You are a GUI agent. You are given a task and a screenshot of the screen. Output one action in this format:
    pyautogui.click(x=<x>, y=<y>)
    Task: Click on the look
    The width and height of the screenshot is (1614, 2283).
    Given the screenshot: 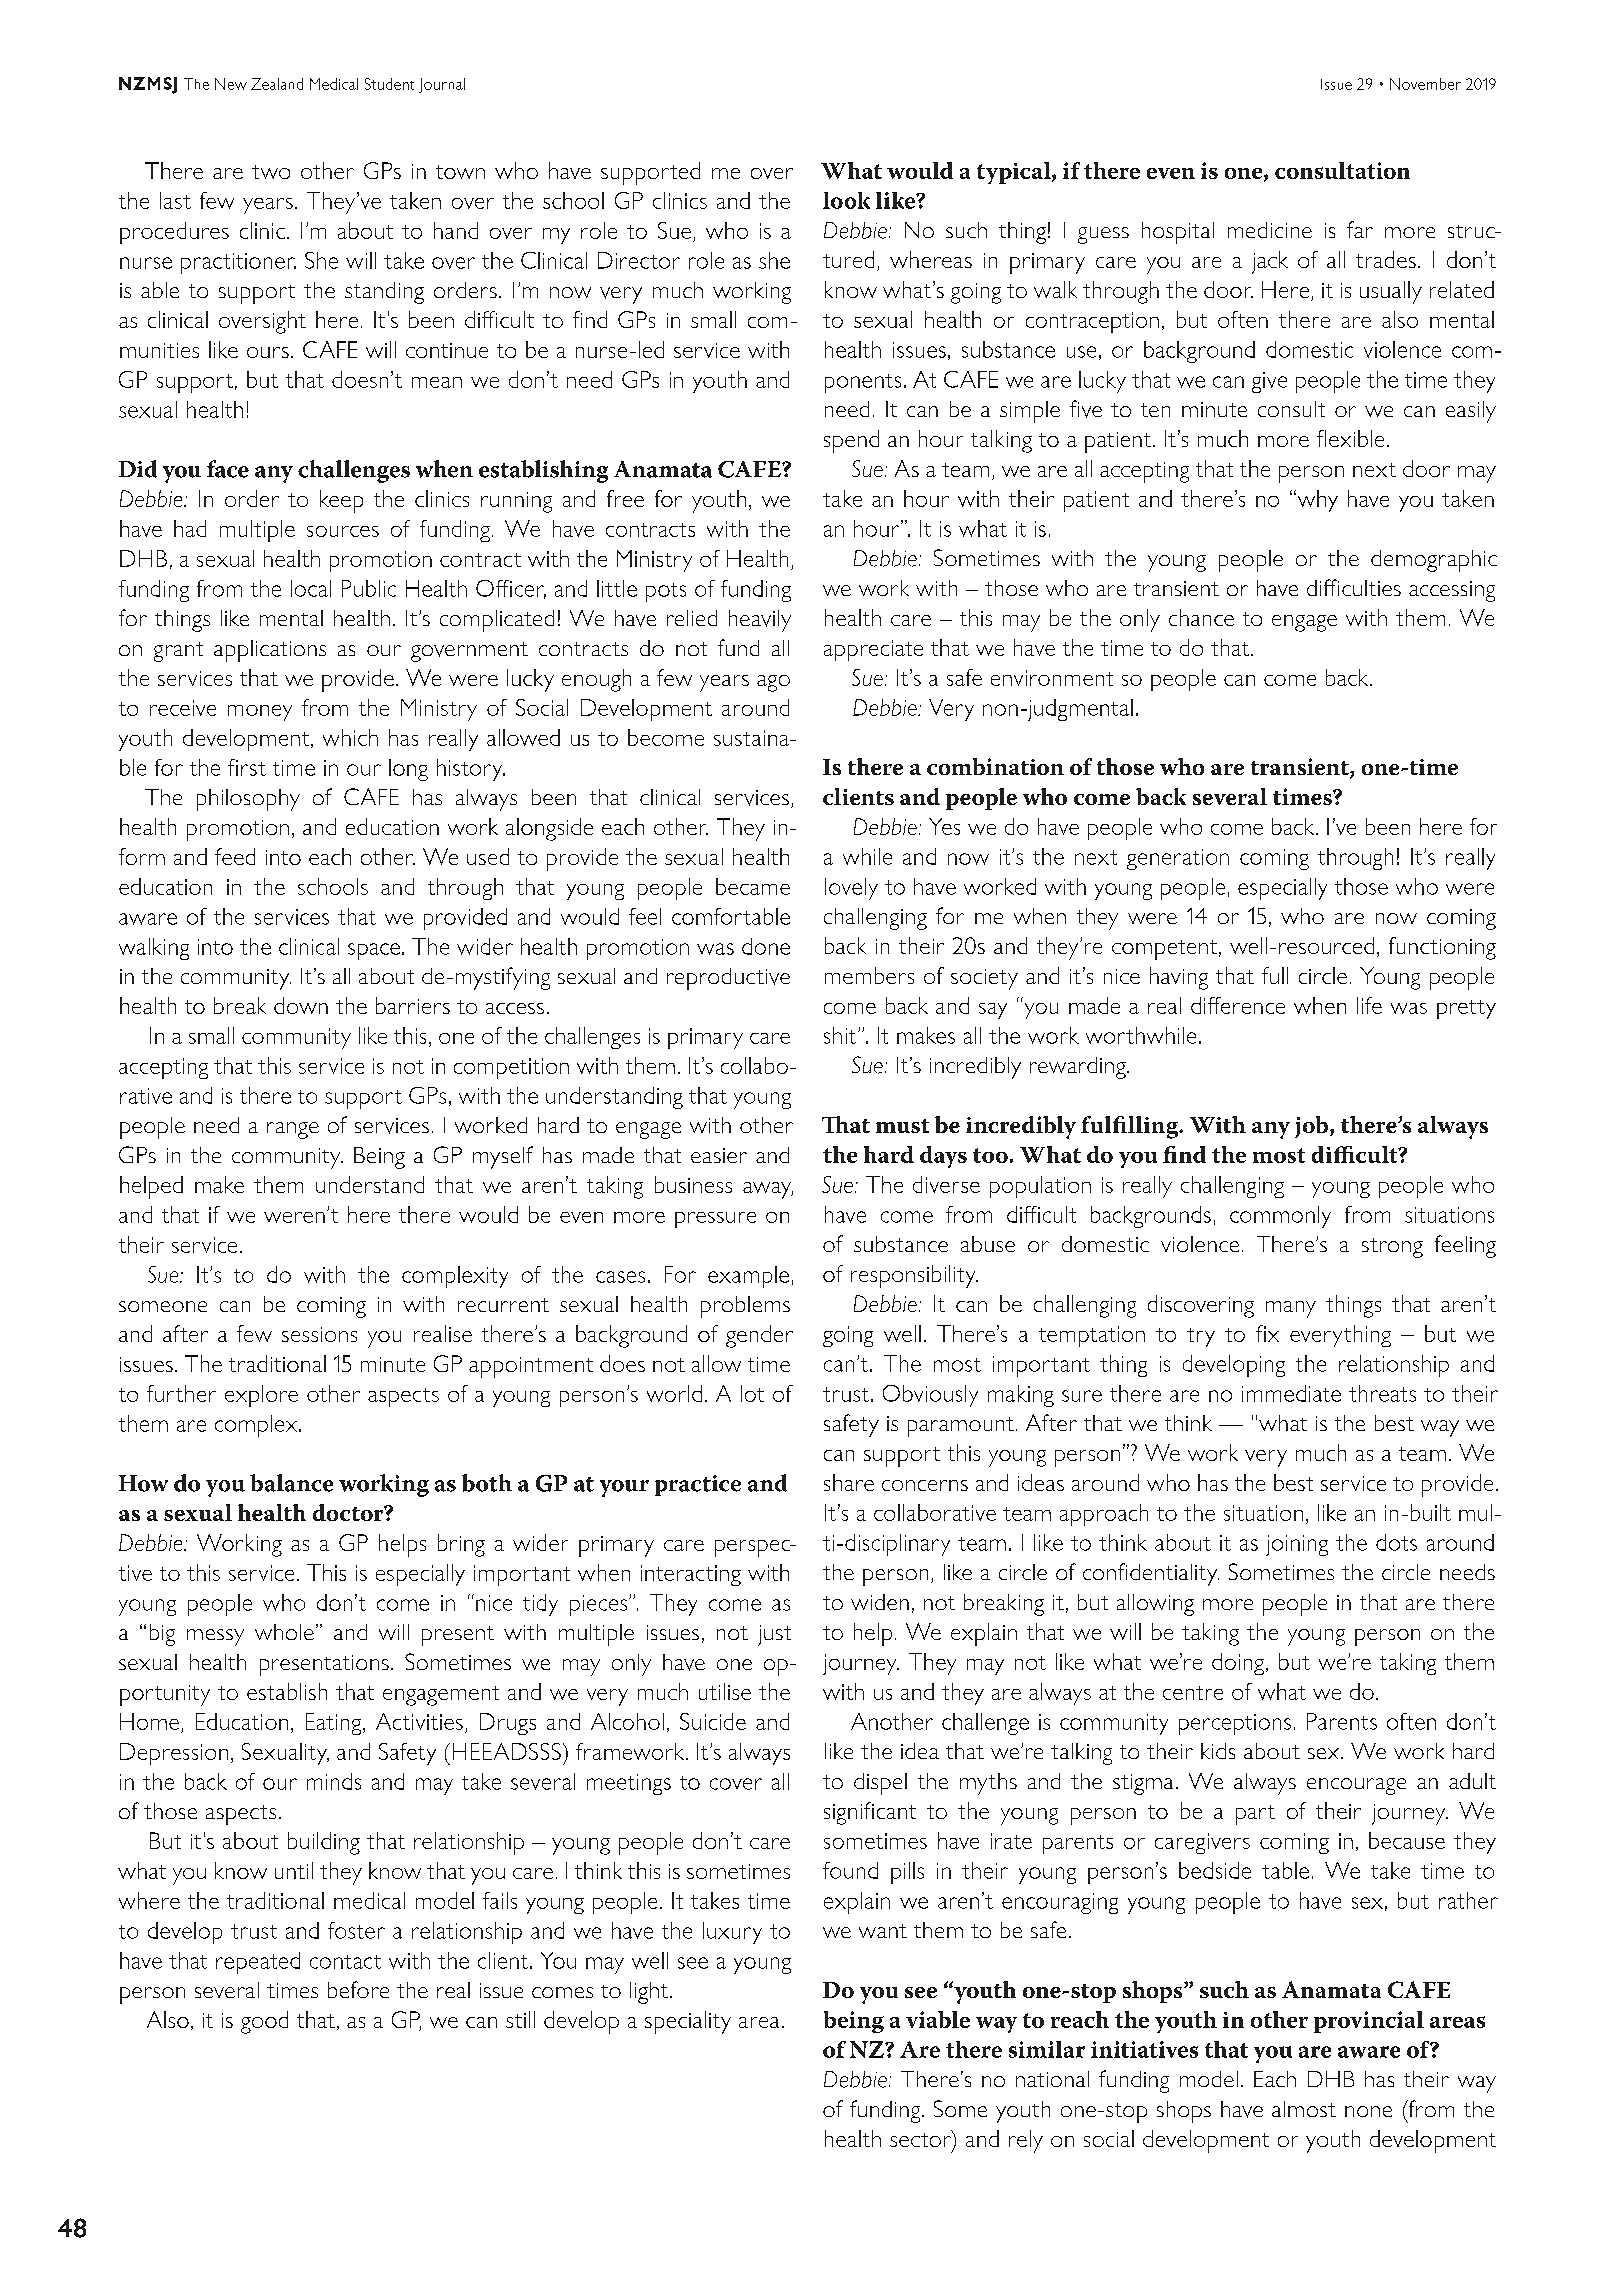 What is the action you would take?
    pyautogui.click(x=846, y=200)
